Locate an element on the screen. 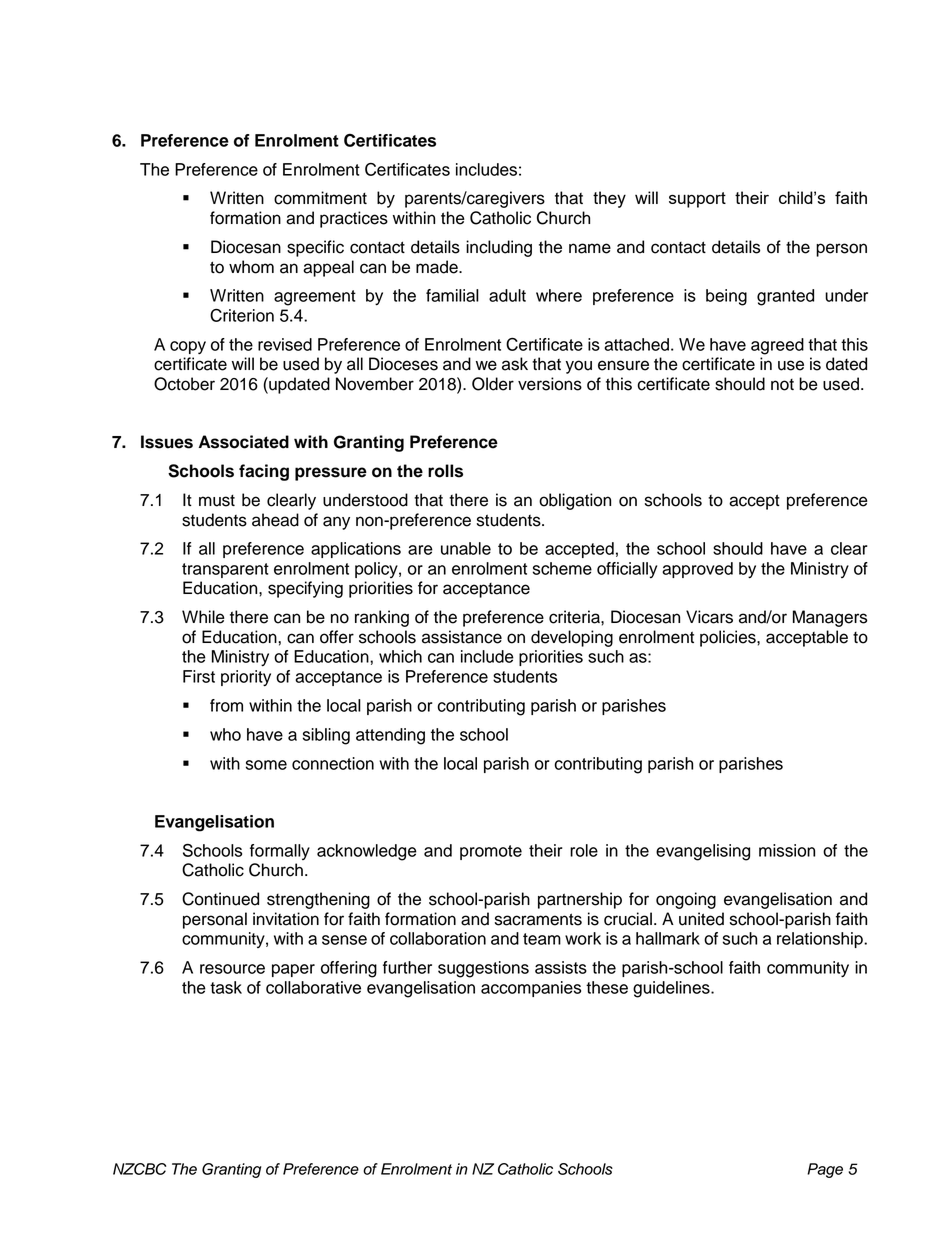  formally is located at coordinates (280, 852).
